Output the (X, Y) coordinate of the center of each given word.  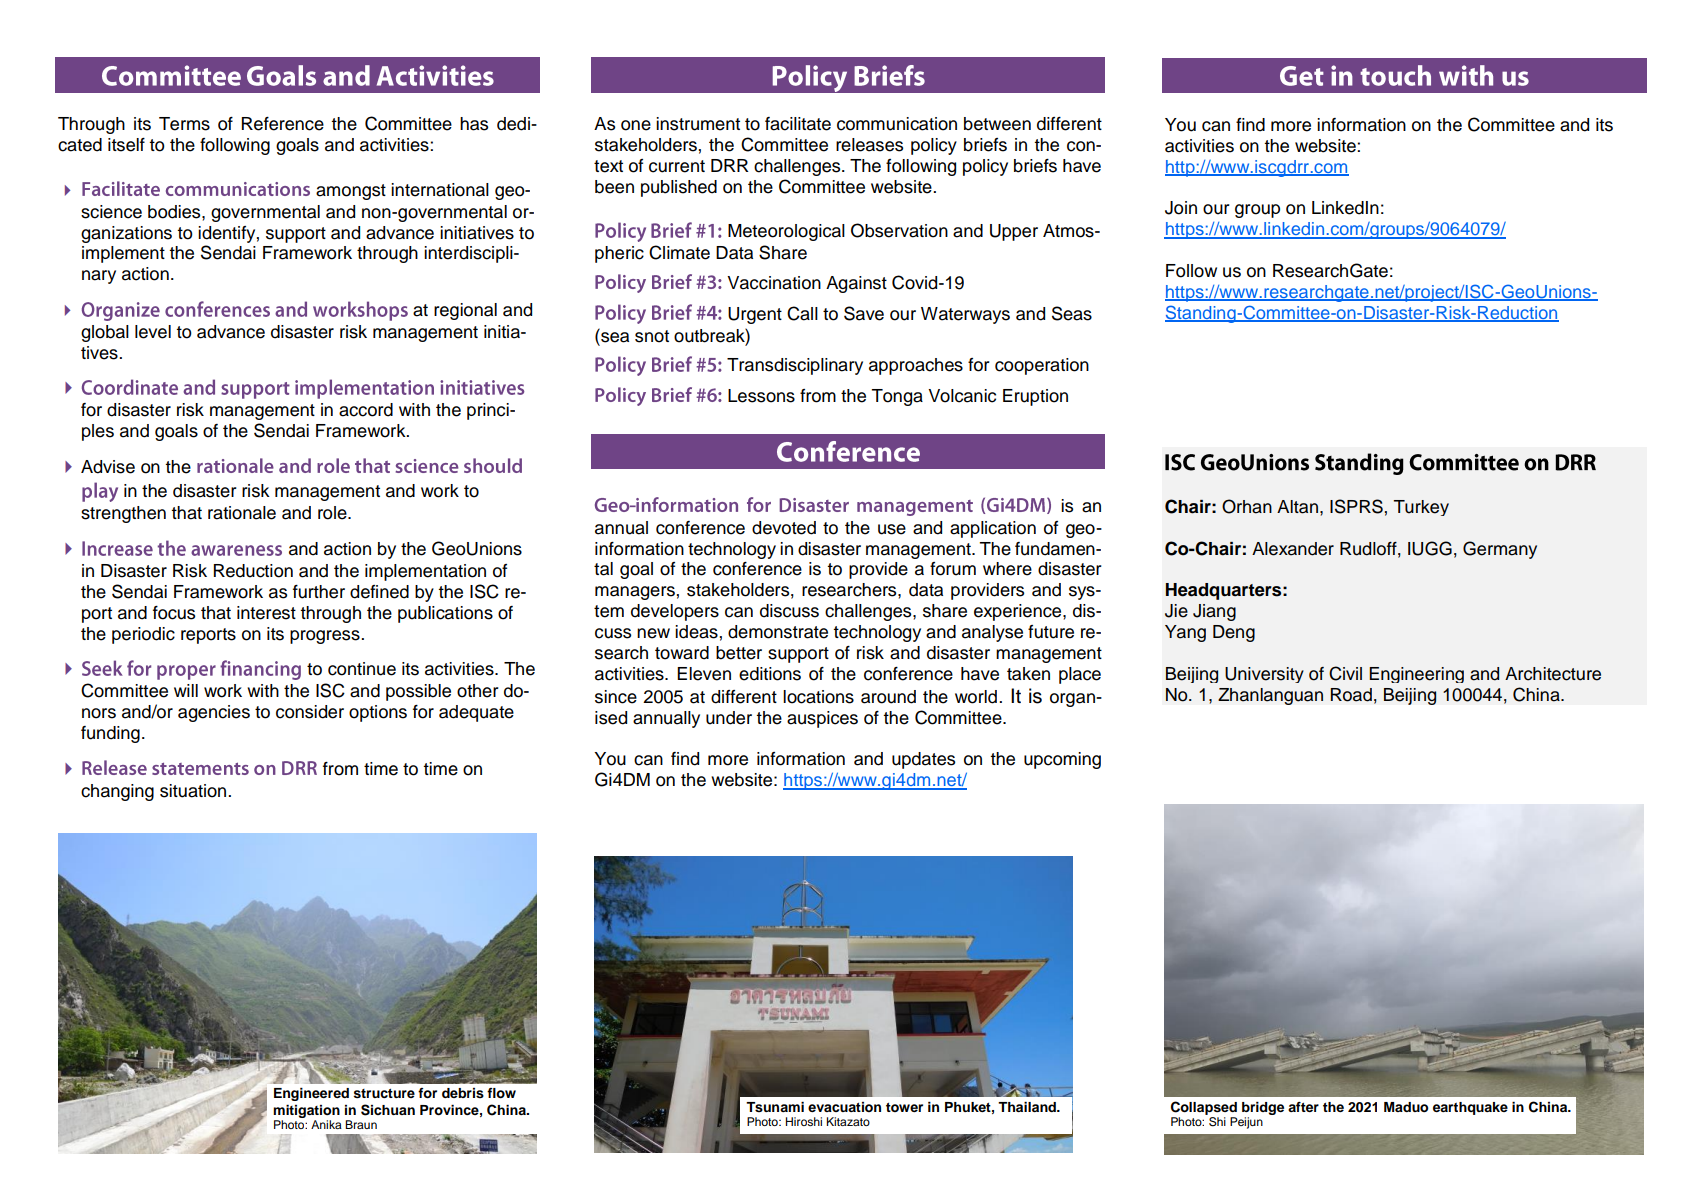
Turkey (1421, 508)
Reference (283, 124)
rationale (242, 513)
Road (1351, 695)
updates (923, 760)
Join (1181, 208)
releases (869, 145)
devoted (784, 528)
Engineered (311, 1094)
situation (194, 791)
